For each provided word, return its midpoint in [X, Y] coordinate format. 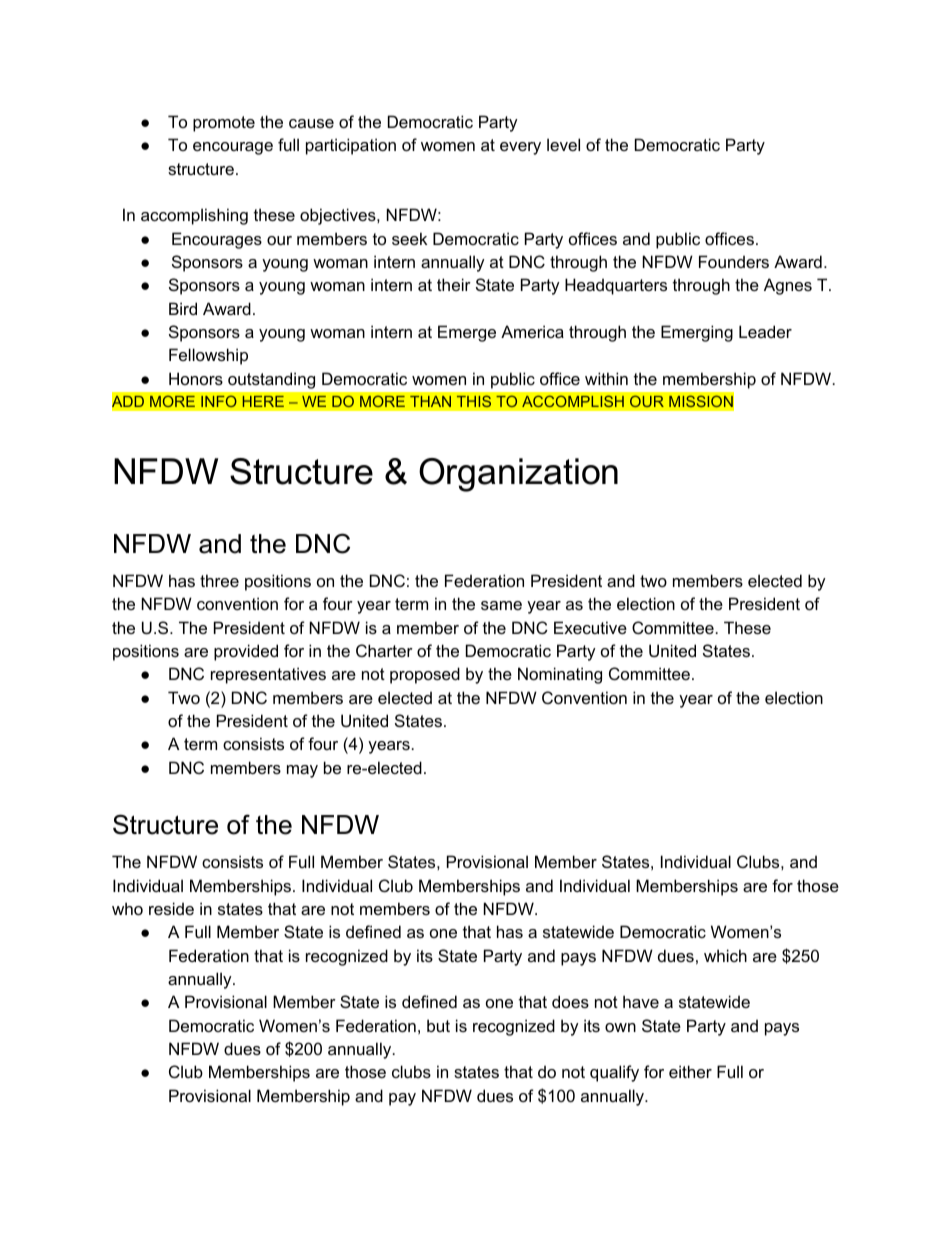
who [127, 908]
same [501, 605]
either [690, 1071]
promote [224, 124]
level [563, 144]
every [520, 148]
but [438, 1025]
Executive [590, 627]
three [219, 580]
